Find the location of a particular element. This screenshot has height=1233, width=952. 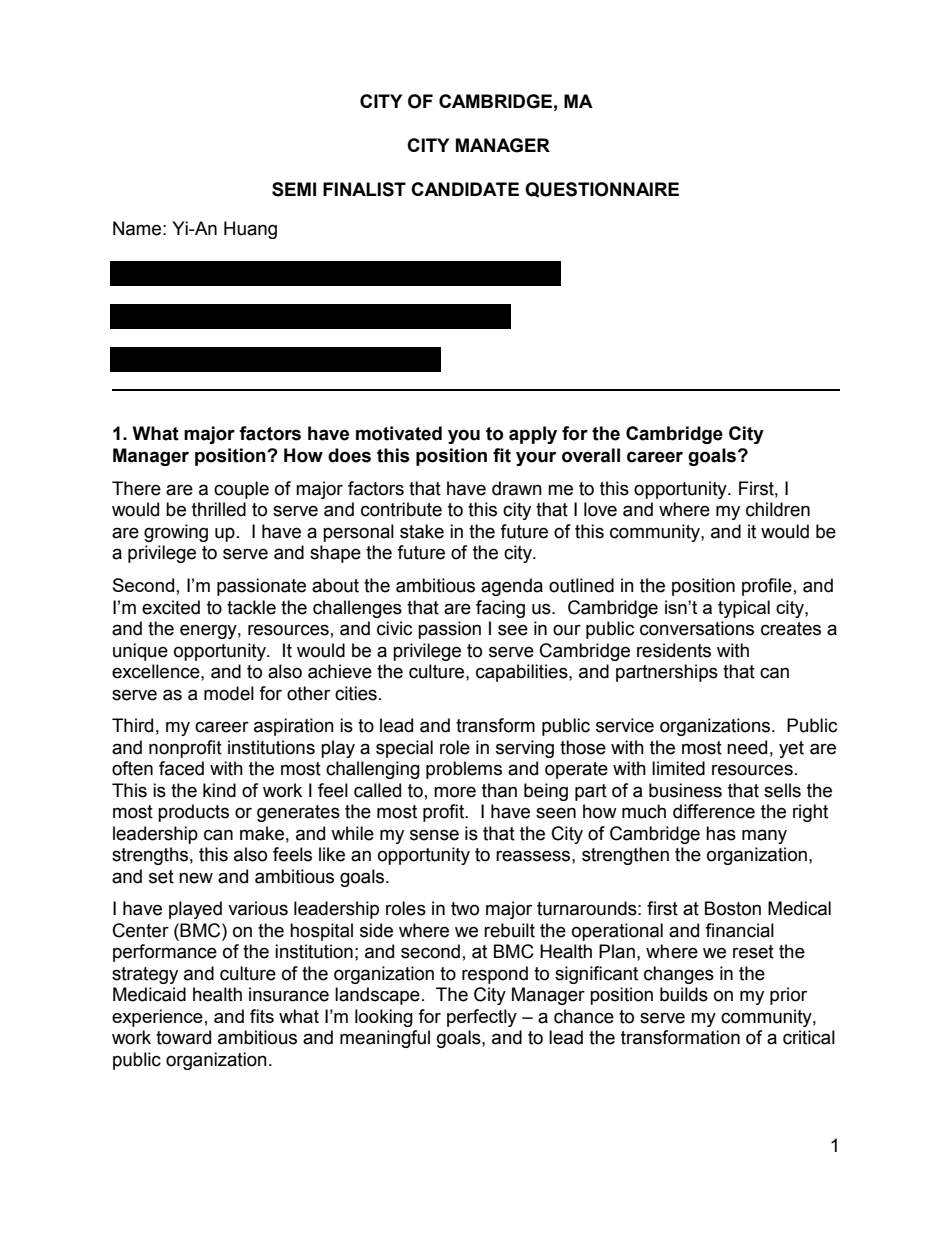

QUESTIONNAIRE is located at coordinates (602, 189).
